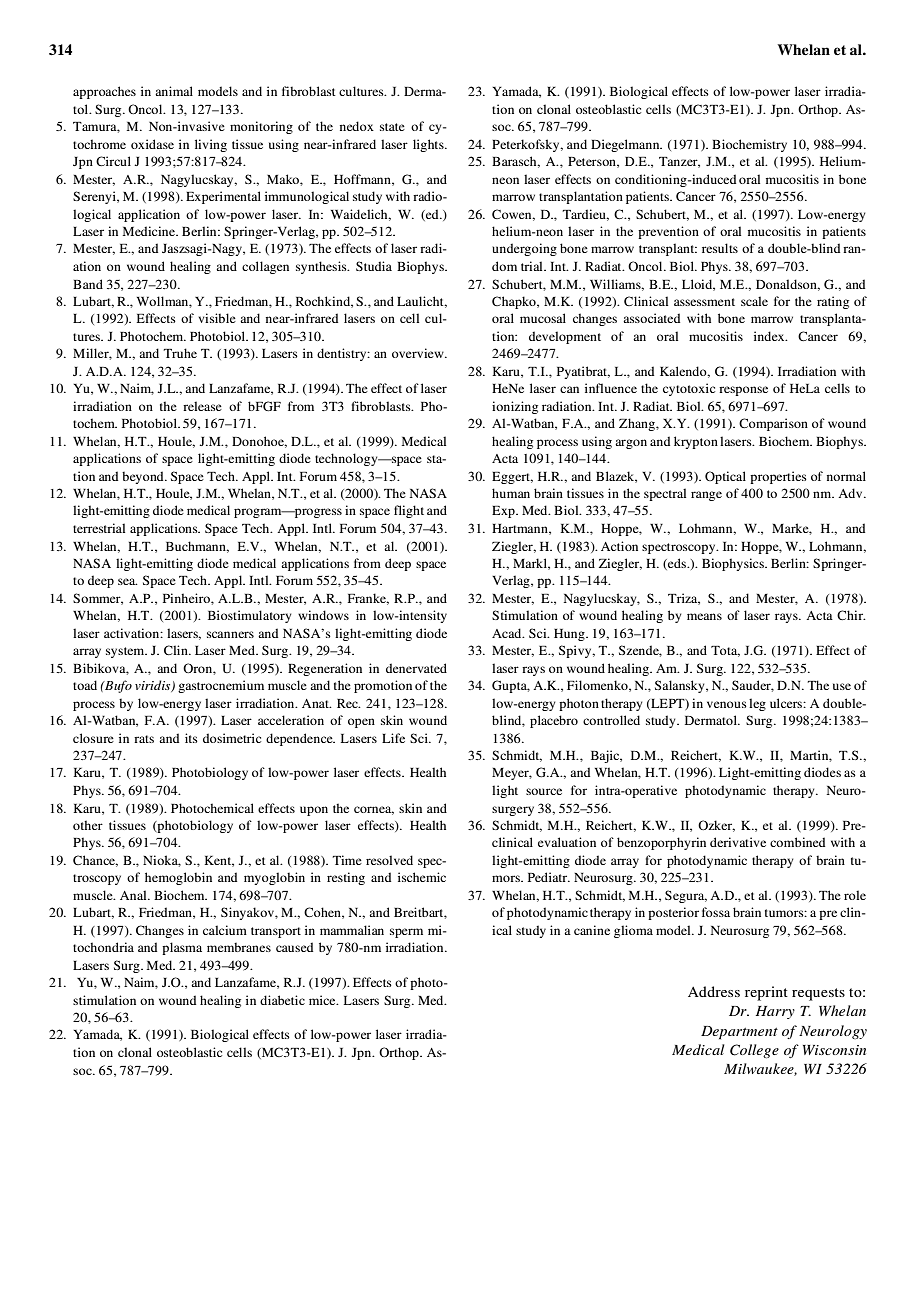 Image resolution: width=916 pixels, height=1316 pixels. What do you see at coordinates (727, 704) in the screenshot?
I see `venous` at bounding box center [727, 704].
